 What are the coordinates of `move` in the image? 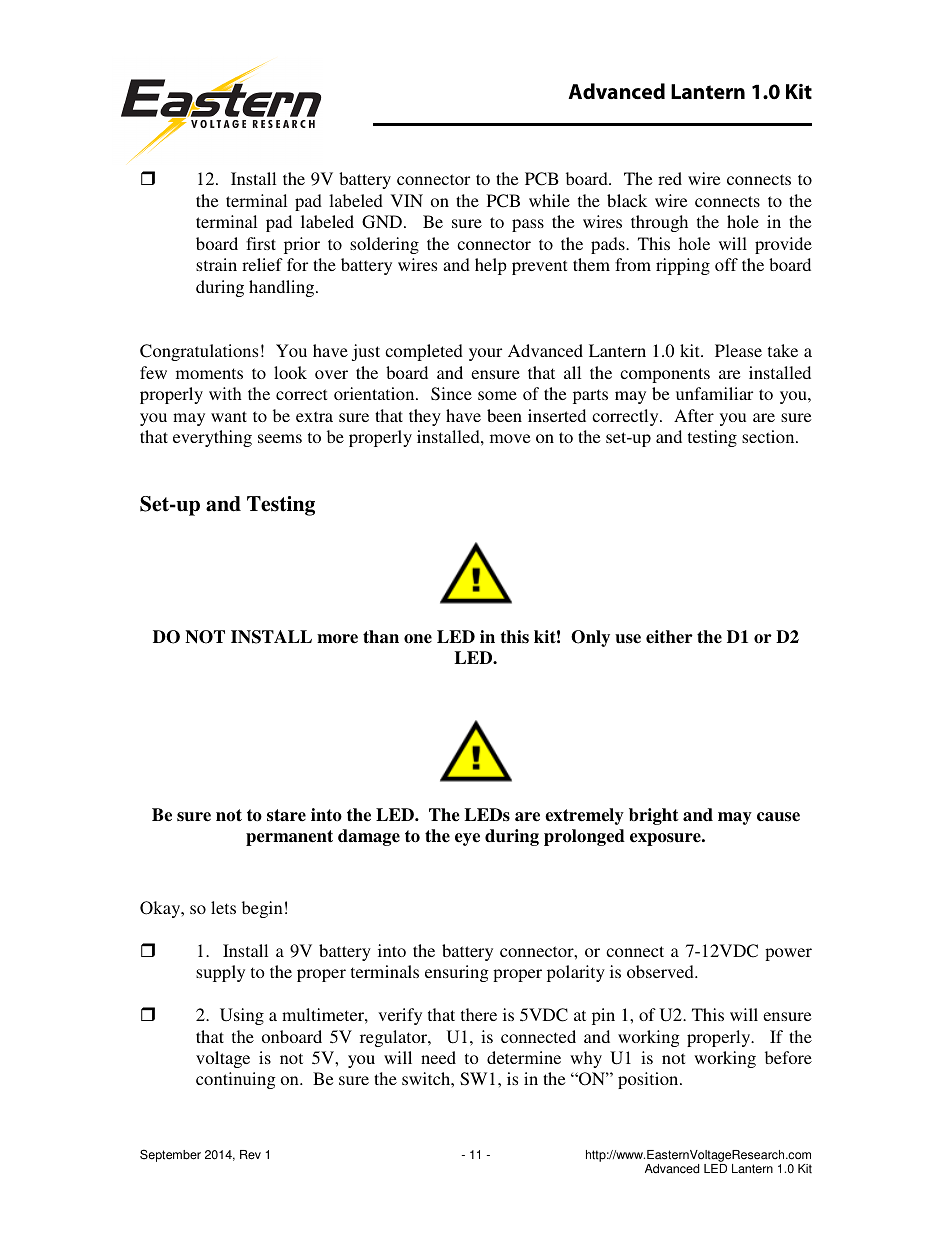 It's located at (510, 438).
